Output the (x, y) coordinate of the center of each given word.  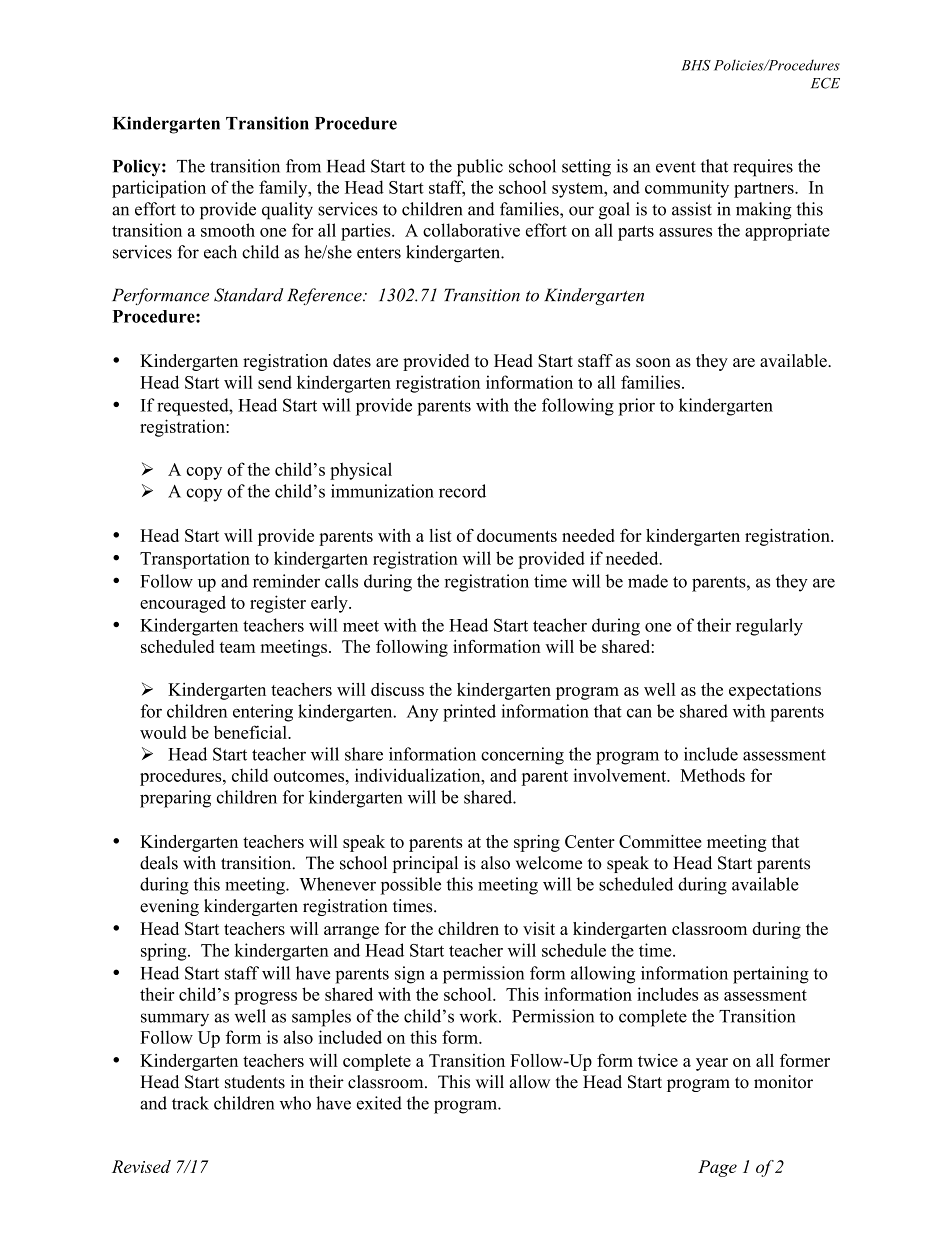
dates (352, 360)
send (275, 382)
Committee (660, 841)
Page (717, 1168)
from (303, 166)
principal (425, 864)
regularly (769, 627)
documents (517, 535)
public (480, 168)
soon (653, 362)
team (237, 647)
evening (169, 907)
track (190, 1103)
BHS (696, 65)
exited (379, 1103)
